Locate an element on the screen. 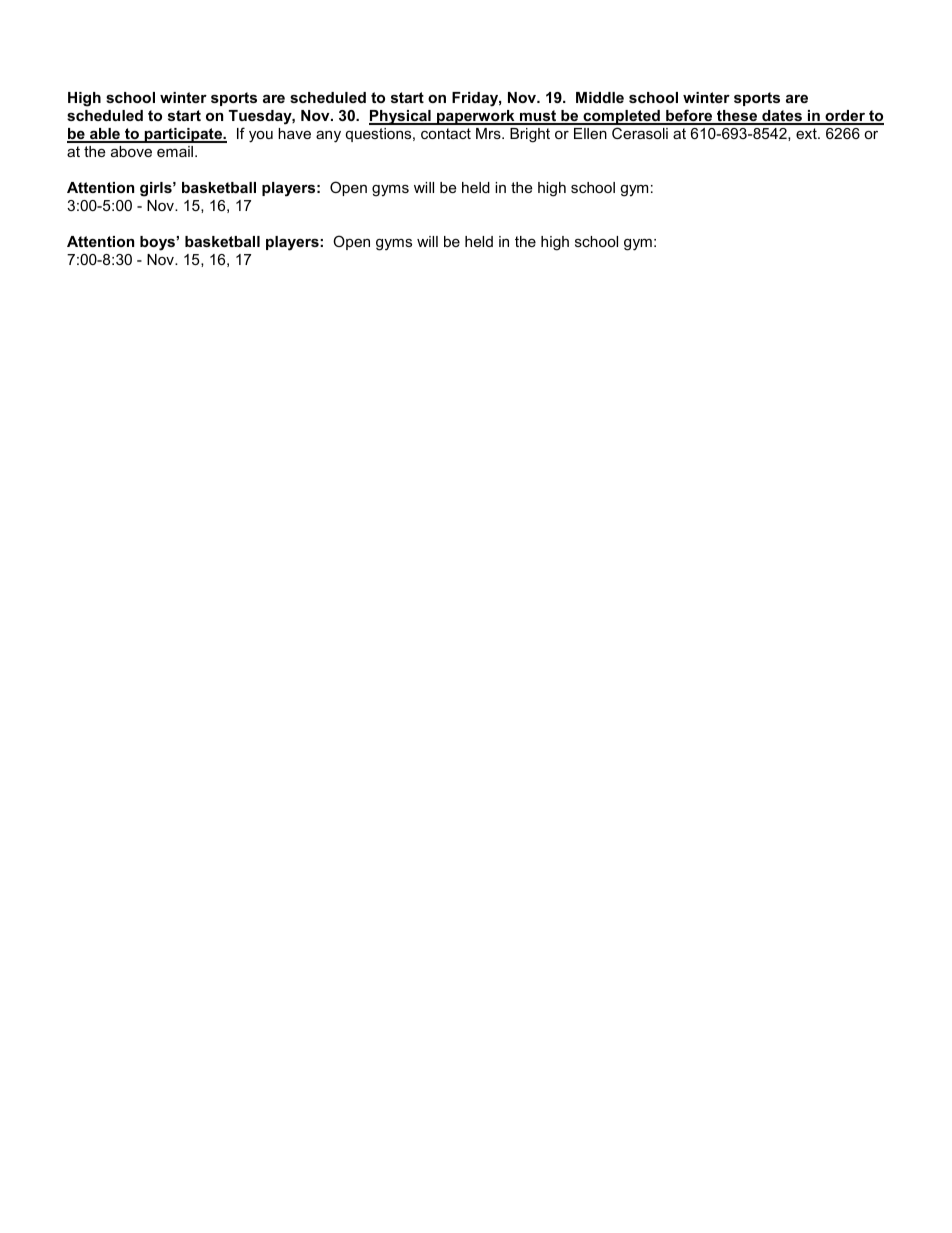  completed is located at coordinates (621, 117).
